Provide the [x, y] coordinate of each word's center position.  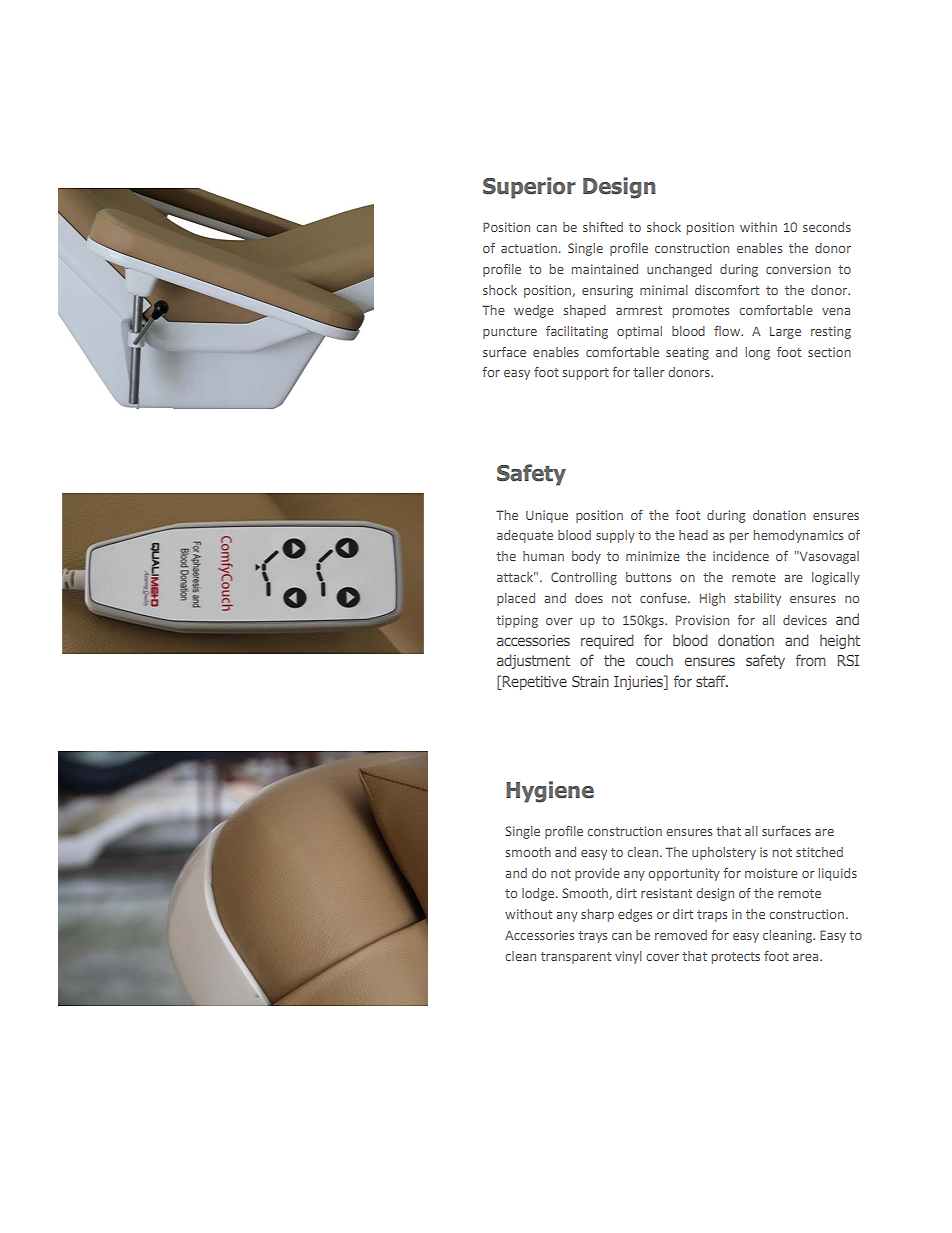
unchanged [679, 270]
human [543, 556]
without [528, 914]
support [586, 374]
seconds [827, 227]
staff [712, 681]
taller [649, 372]
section [829, 352]
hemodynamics [798, 536]
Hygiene [550, 792]
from [811, 660]
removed [681, 935]
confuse [664, 598]
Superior [529, 188]
